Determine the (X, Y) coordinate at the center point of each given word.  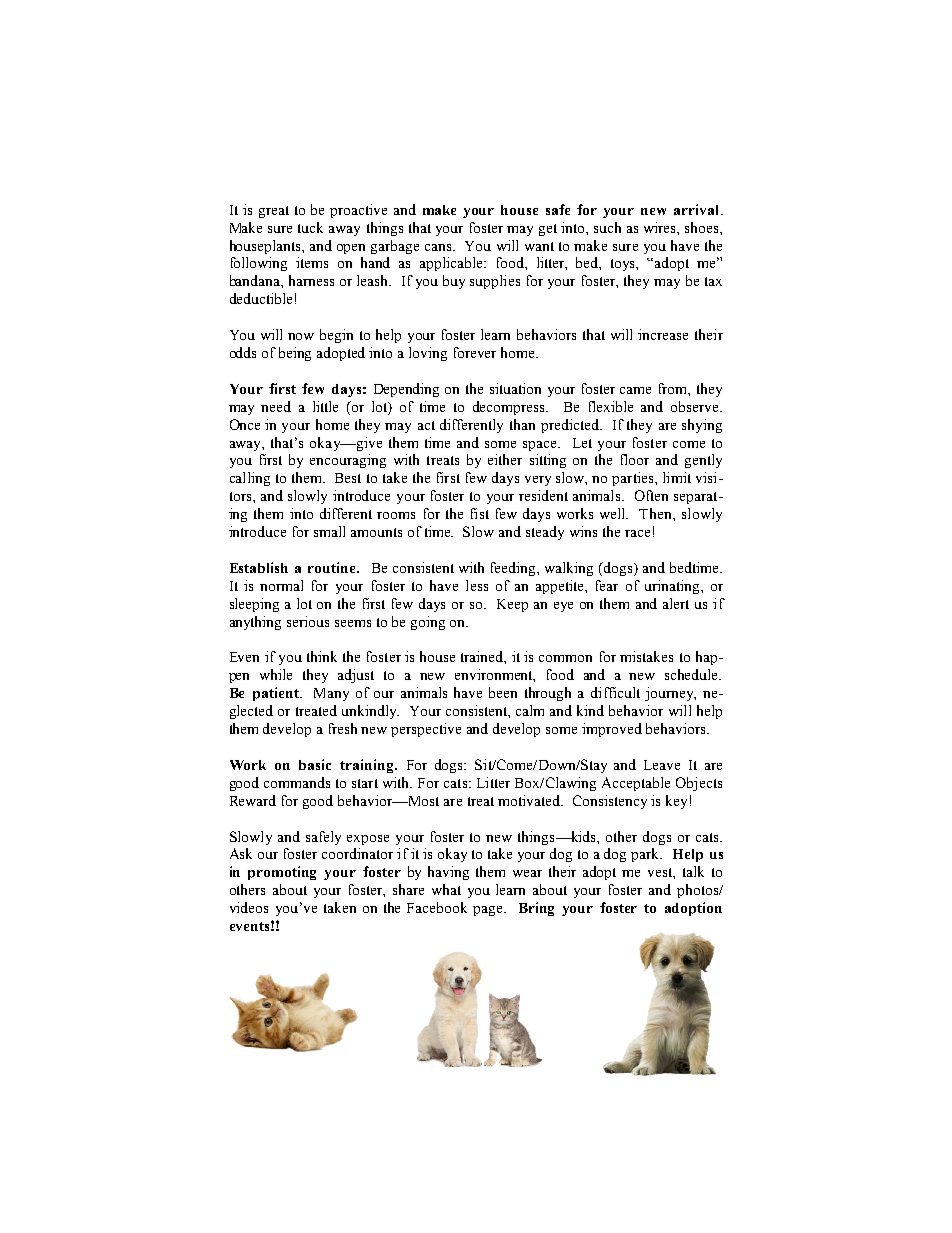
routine (333, 567)
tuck (310, 227)
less (477, 585)
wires (661, 227)
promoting (282, 873)
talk (693, 871)
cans (439, 247)
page (489, 911)
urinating (673, 587)
